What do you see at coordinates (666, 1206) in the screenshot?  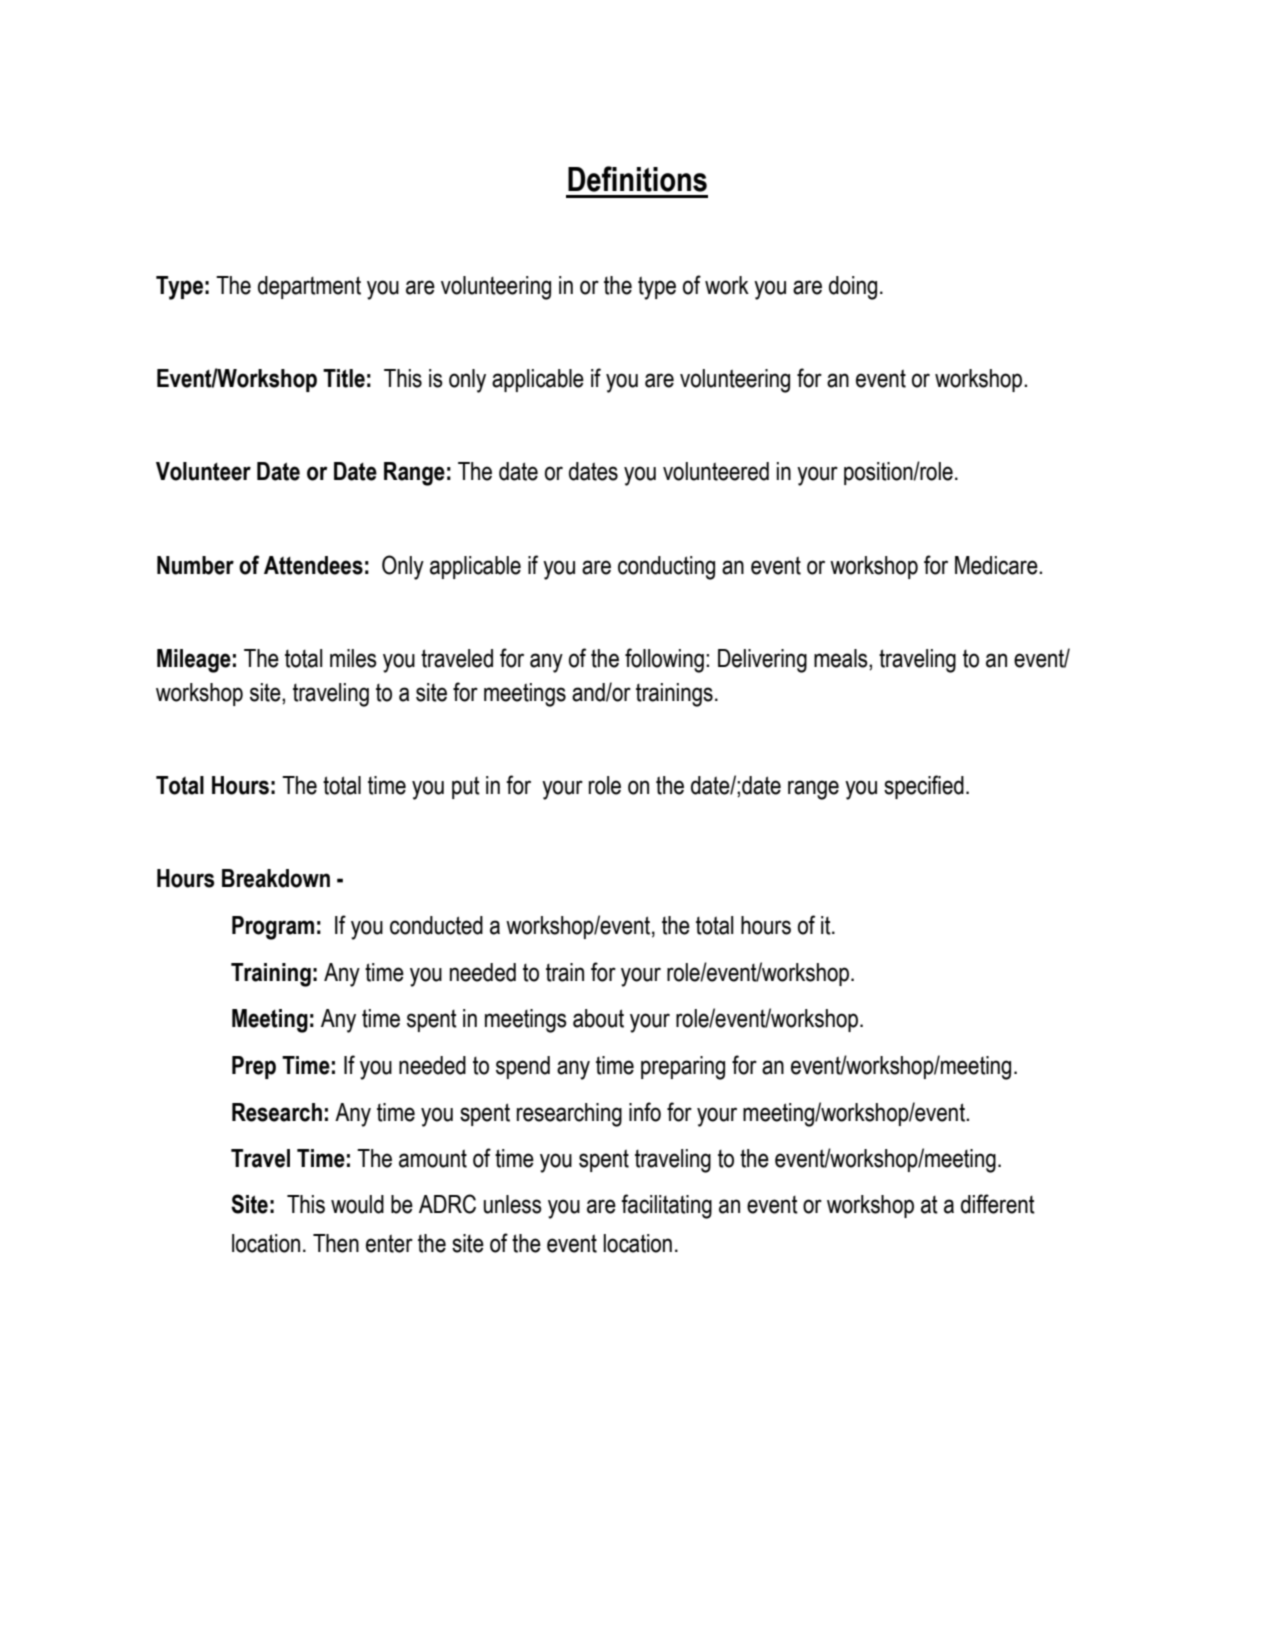 I see `facilitating` at bounding box center [666, 1206].
